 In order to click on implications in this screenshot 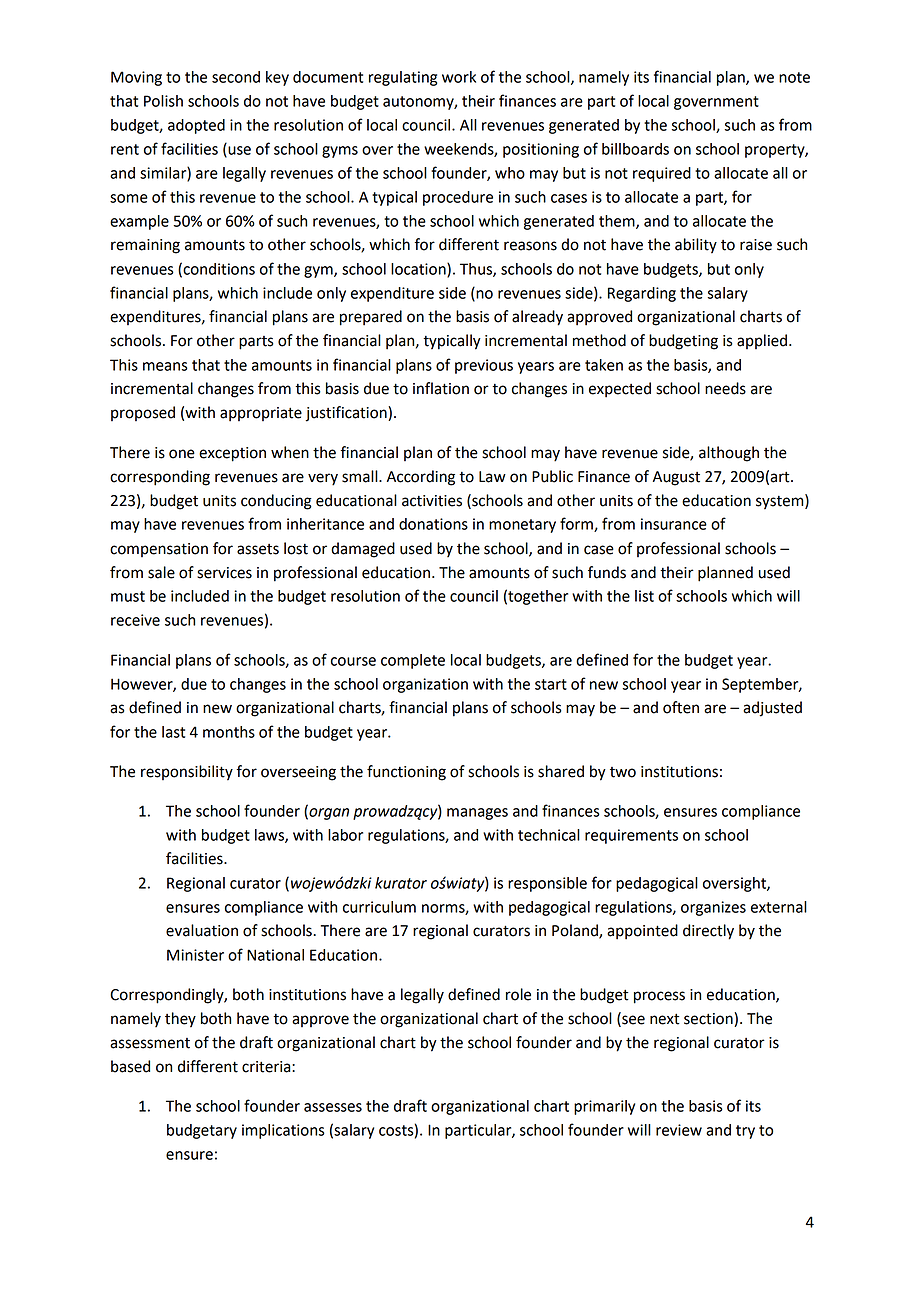, I will do `click(283, 1131)`.
